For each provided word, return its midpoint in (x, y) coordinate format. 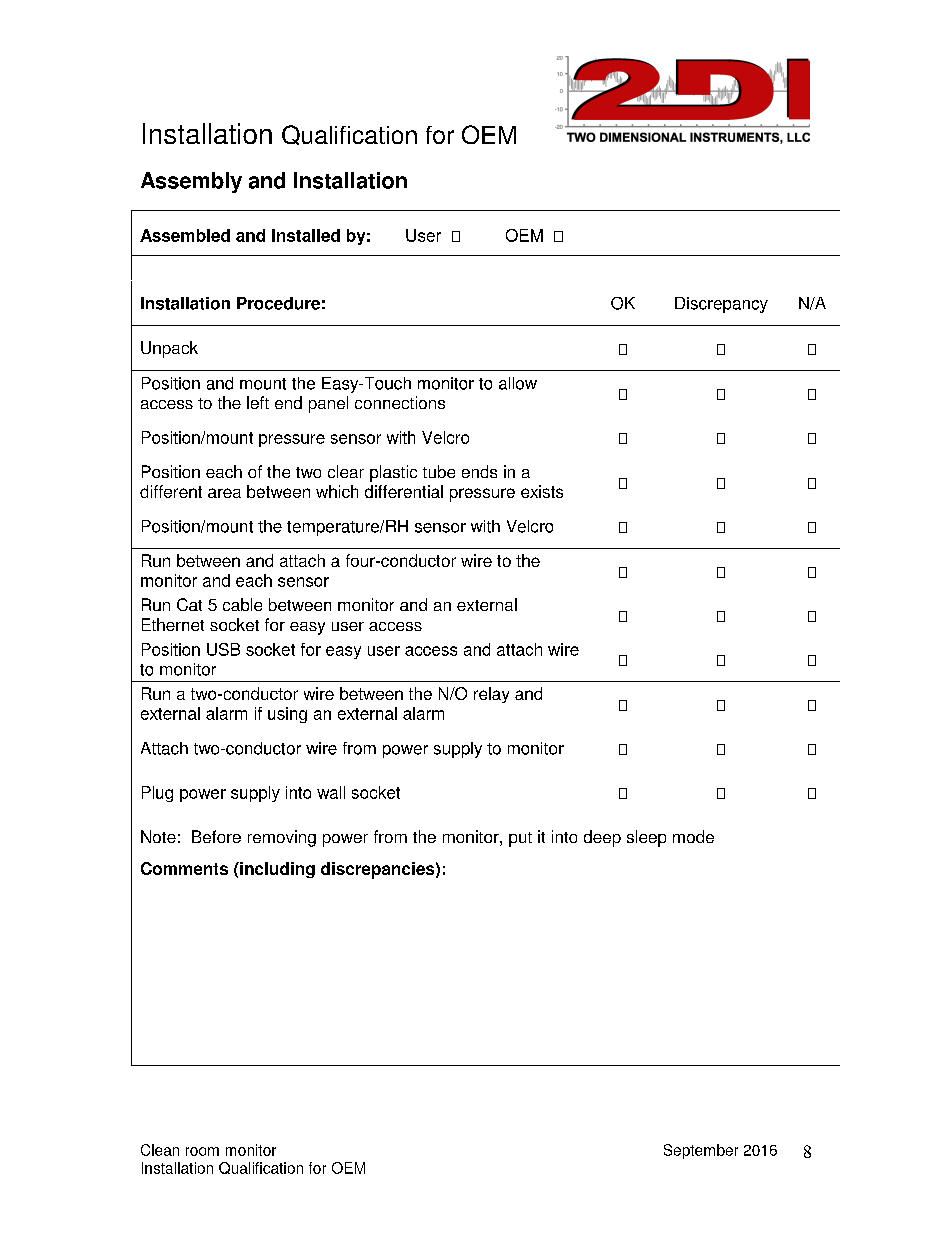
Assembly (191, 182)
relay (491, 695)
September (701, 1151)
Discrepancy (721, 305)
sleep (646, 838)
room (202, 1151)
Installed (306, 235)
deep (602, 838)
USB (223, 649)
